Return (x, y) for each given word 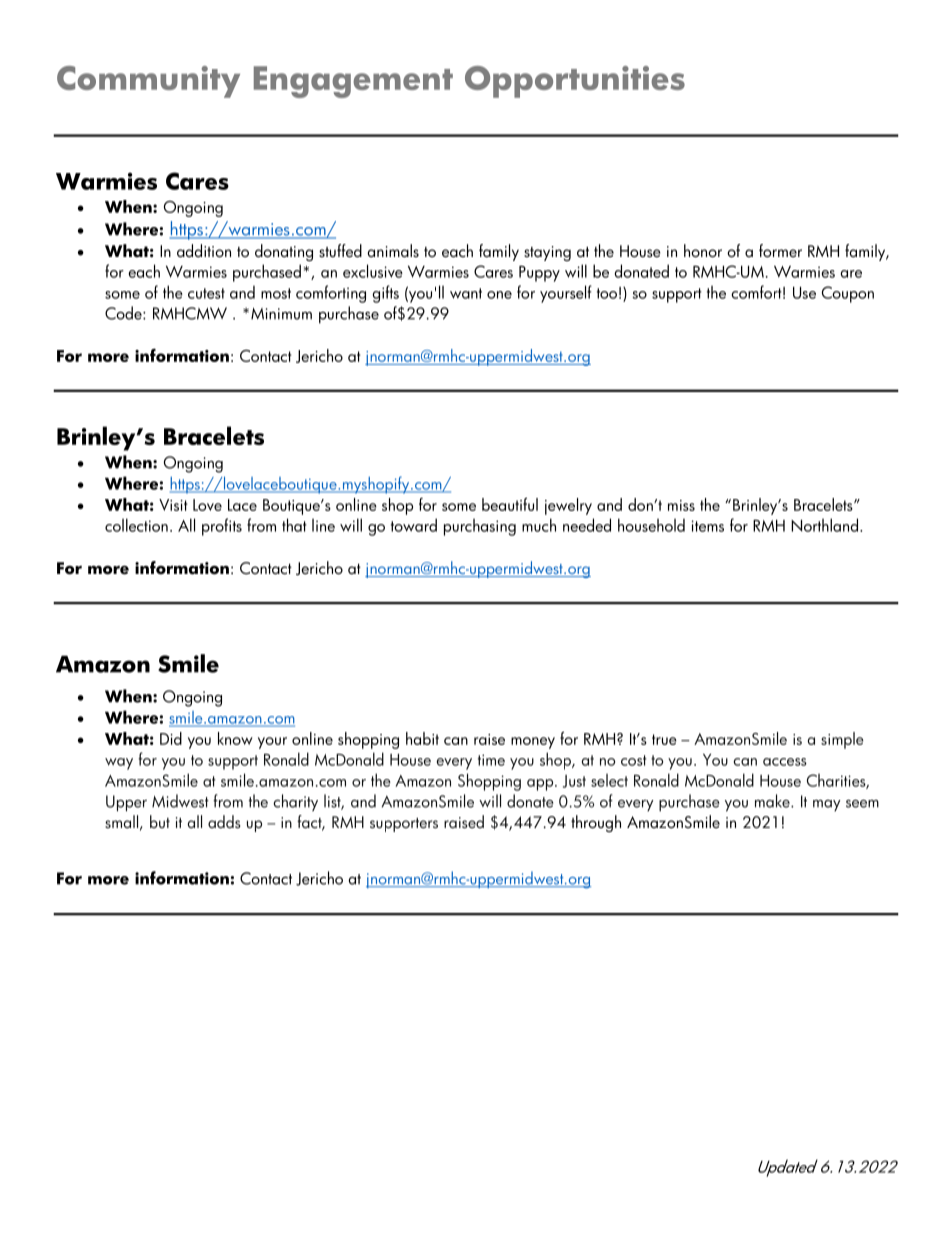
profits (222, 527)
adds (224, 822)
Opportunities (575, 82)
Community (148, 82)
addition (204, 251)
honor (703, 251)
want (466, 293)
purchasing (480, 527)
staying (547, 253)
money (533, 743)
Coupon (848, 294)
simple (842, 740)
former (780, 251)
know (235, 738)
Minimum (281, 314)
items (707, 526)
